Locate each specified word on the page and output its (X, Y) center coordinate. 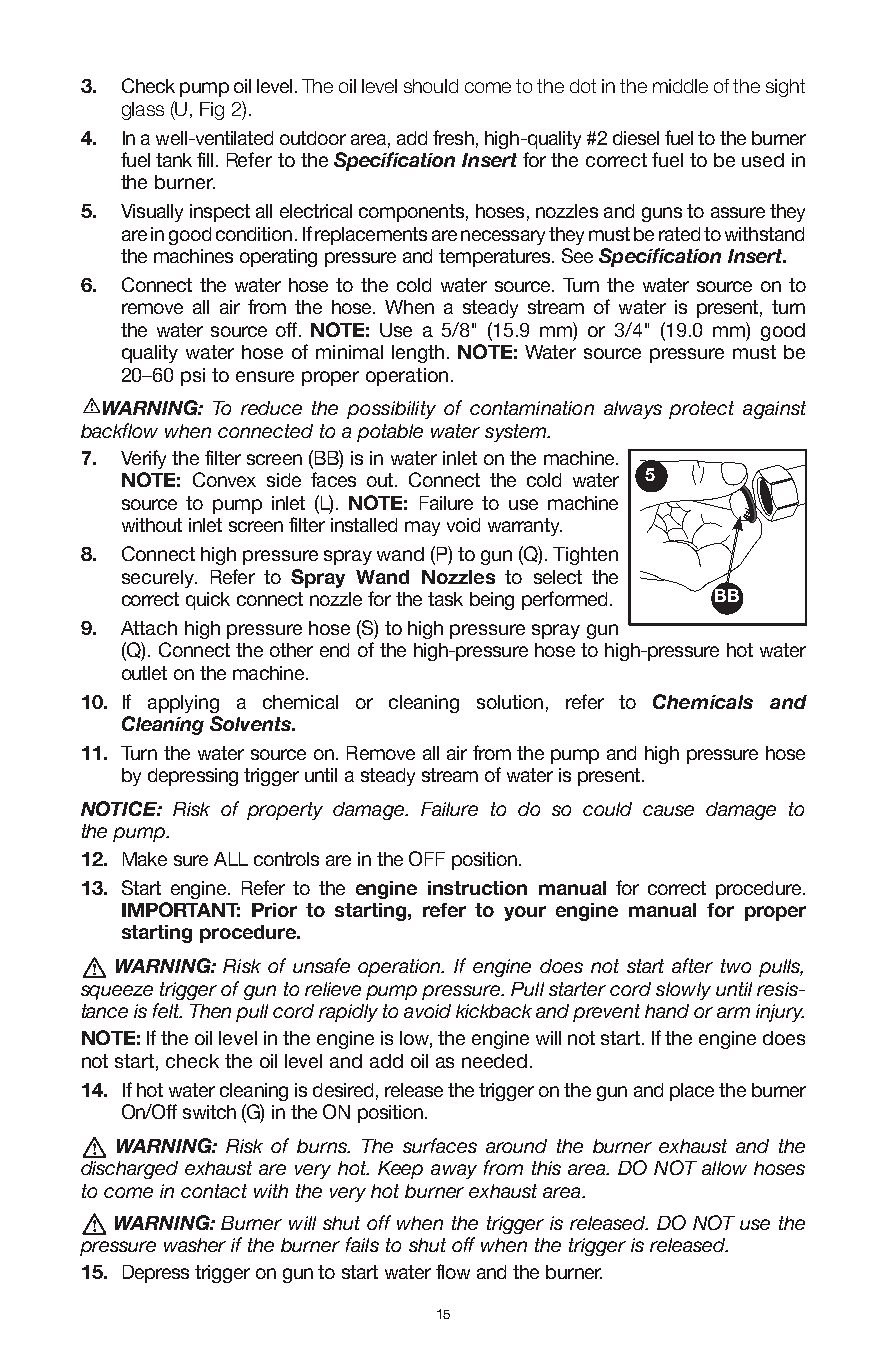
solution (510, 702)
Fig (212, 111)
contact (214, 1191)
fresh (453, 137)
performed (564, 600)
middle (680, 86)
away (454, 1171)
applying (183, 704)
